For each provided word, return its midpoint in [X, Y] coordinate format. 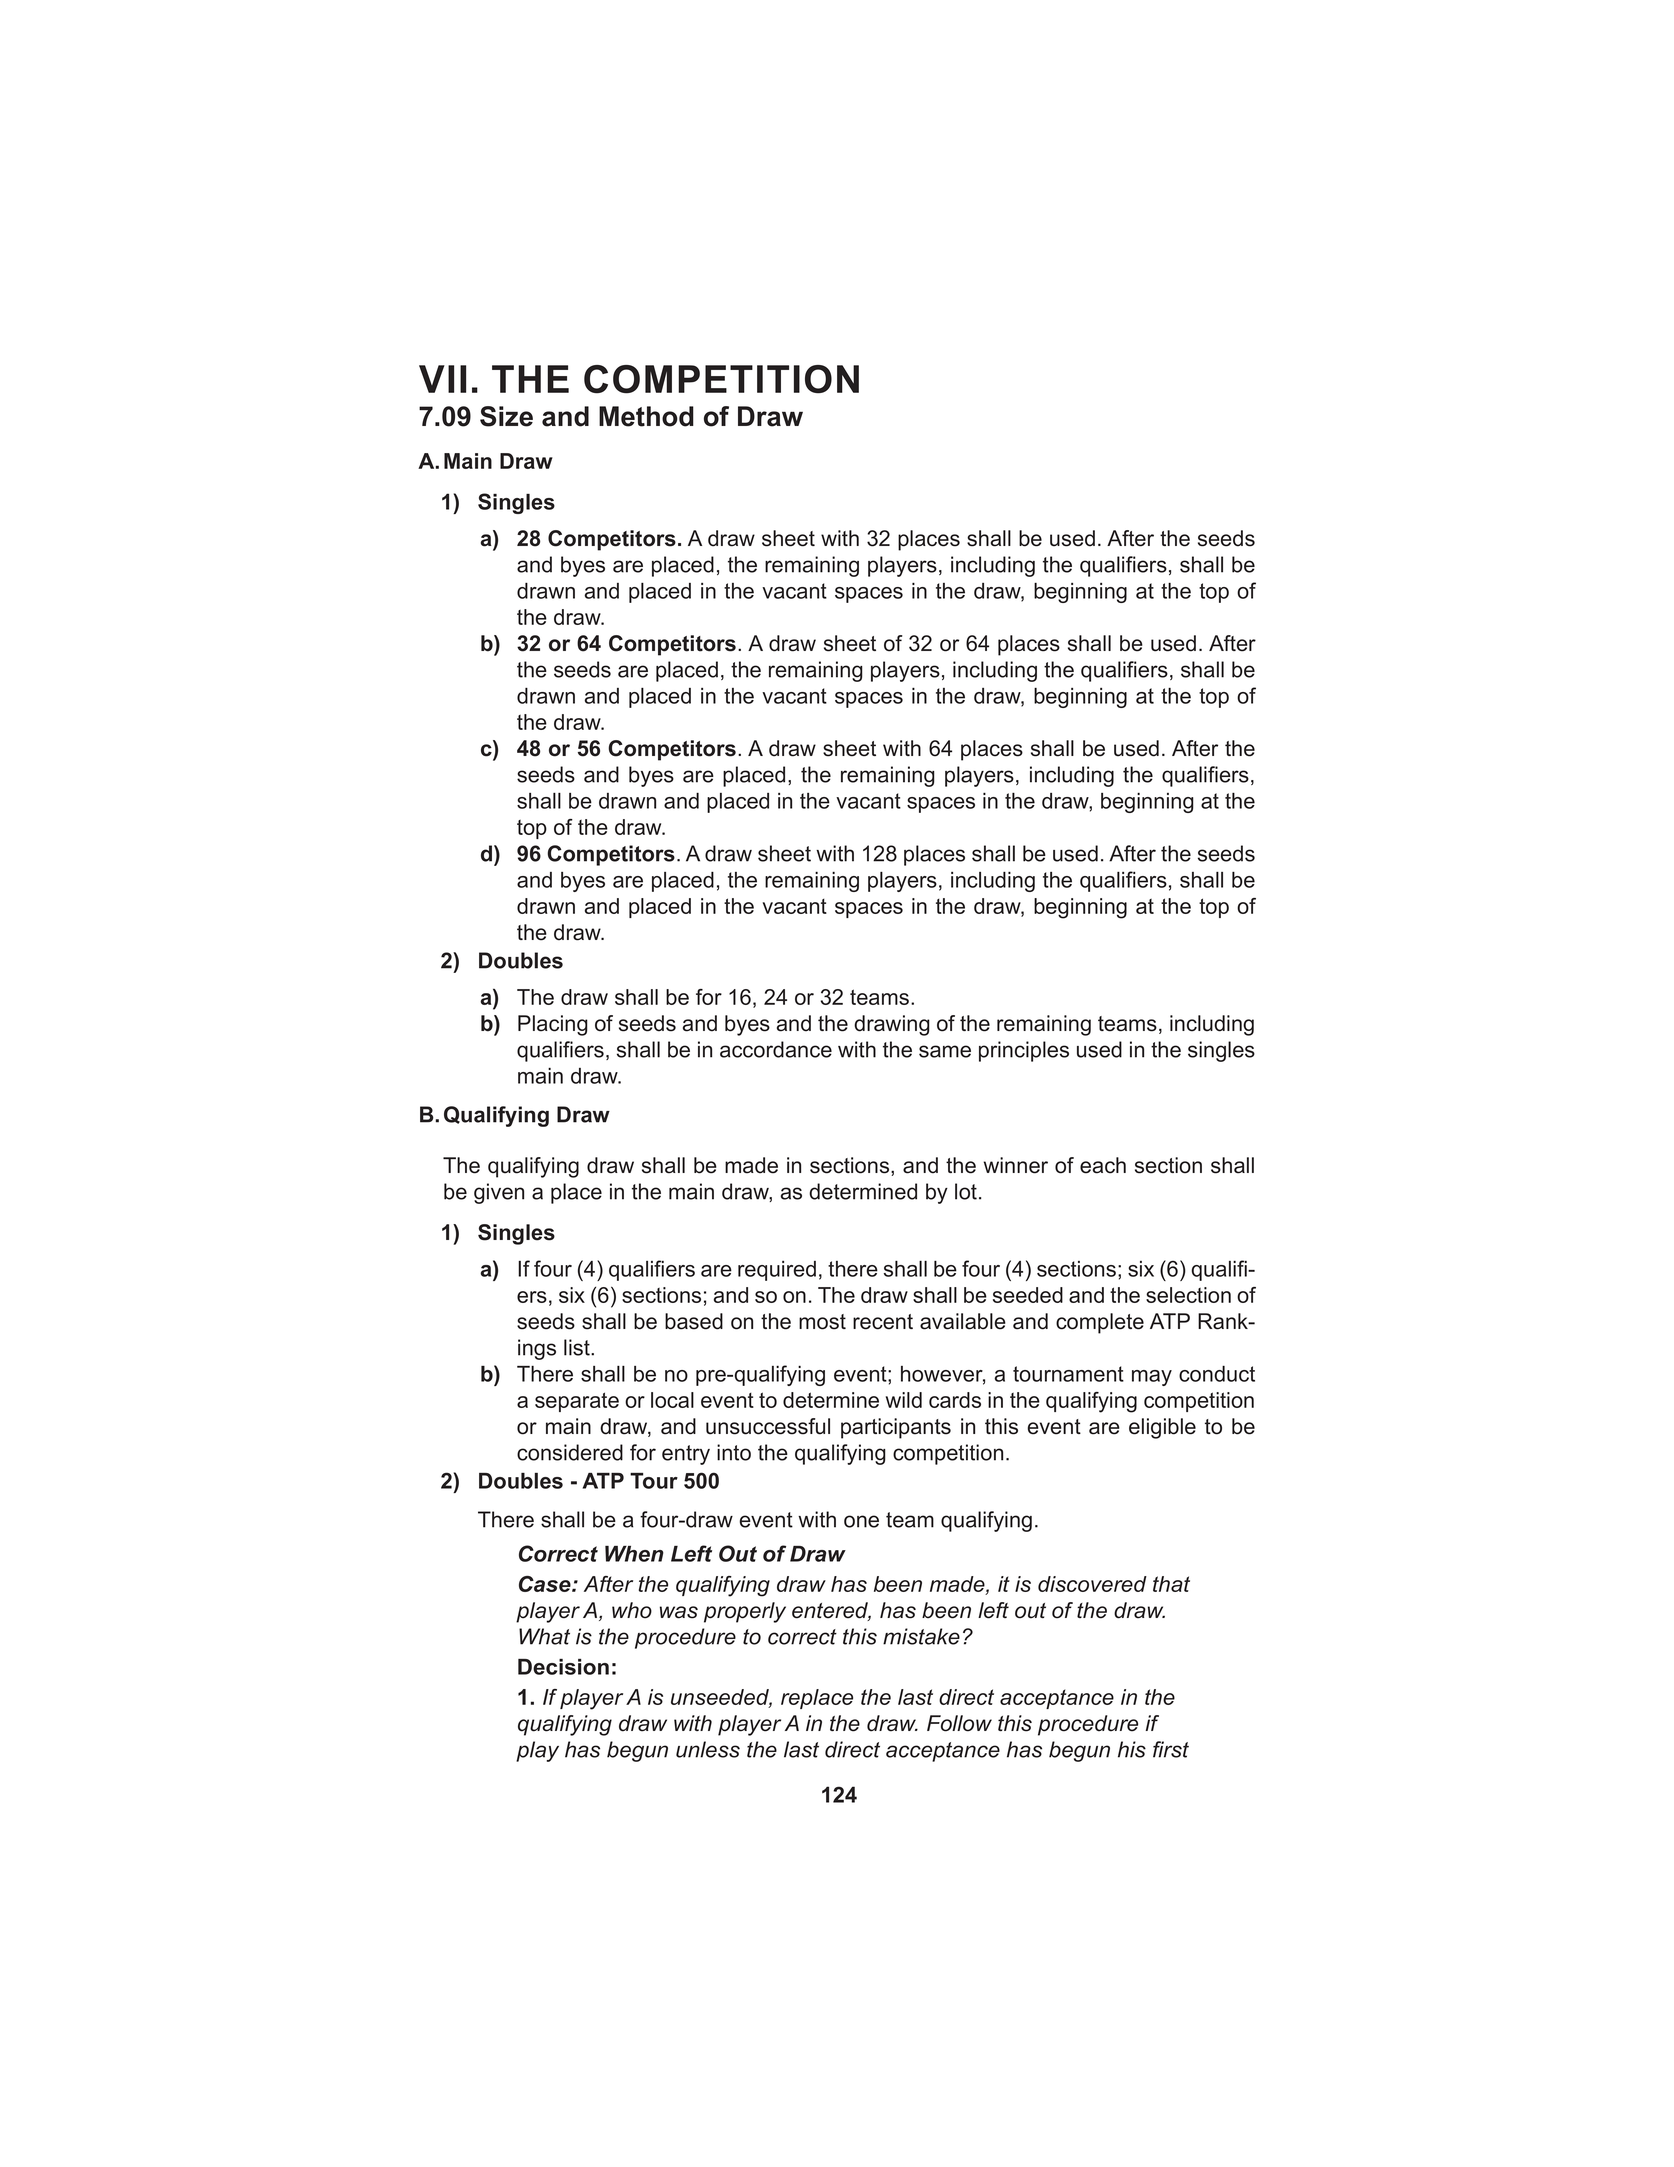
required [777, 1271]
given [499, 1193]
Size [506, 416]
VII [442, 379]
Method [646, 416]
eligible [1162, 1428]
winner [1016, 1165]
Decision [563, 1667]
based [694, 1321]
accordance [776, 1049]
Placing [553, 1025]
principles [1024, 1051]
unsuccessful [768, 1426]
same [945, 1051]
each [1103, 1165]
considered [570, 1452]
